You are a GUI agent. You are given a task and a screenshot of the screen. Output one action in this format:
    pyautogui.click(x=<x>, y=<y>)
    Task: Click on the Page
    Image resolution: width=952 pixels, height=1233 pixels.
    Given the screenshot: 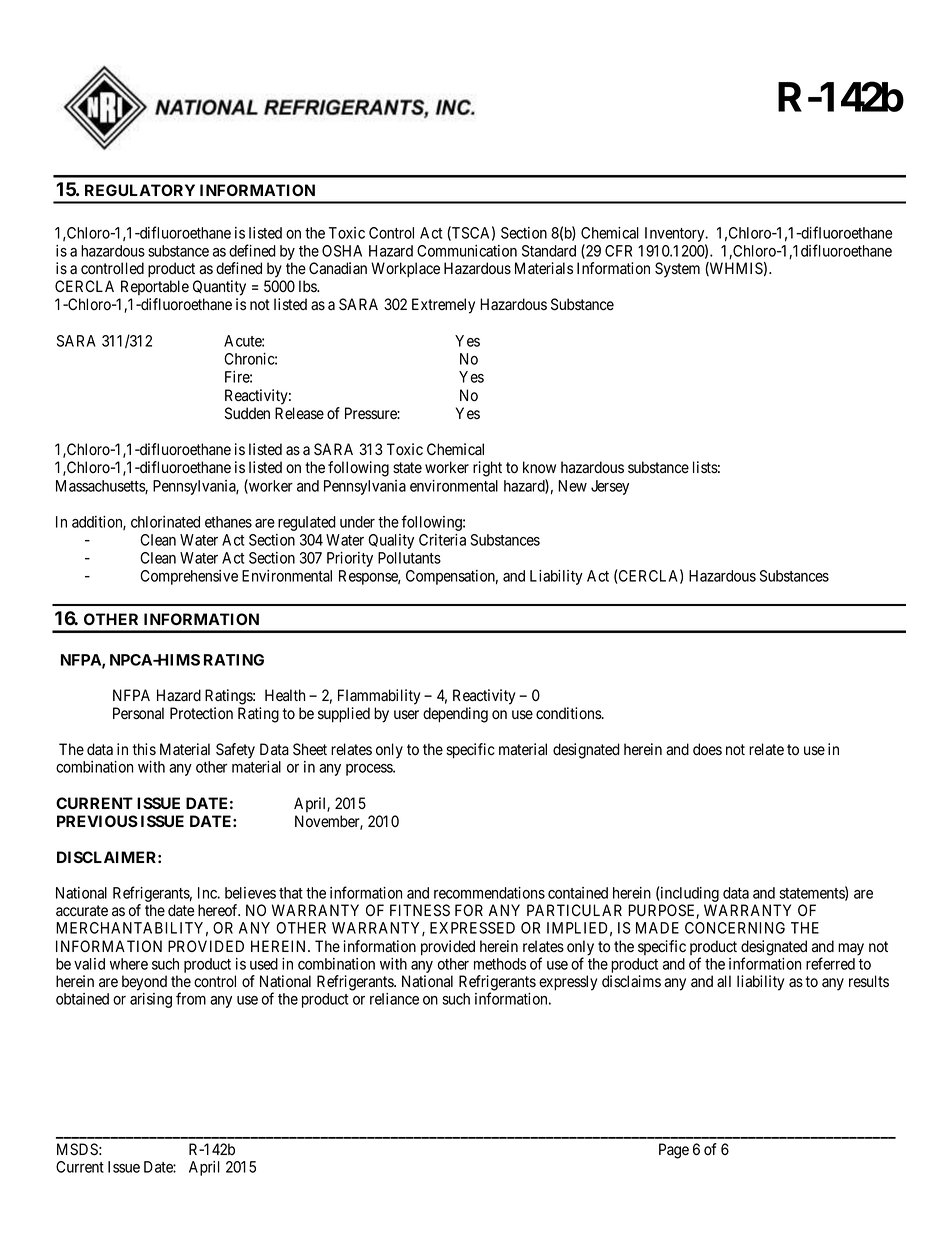 What is the action you would take?
    pyautogui.click(x=674, y=1151)
